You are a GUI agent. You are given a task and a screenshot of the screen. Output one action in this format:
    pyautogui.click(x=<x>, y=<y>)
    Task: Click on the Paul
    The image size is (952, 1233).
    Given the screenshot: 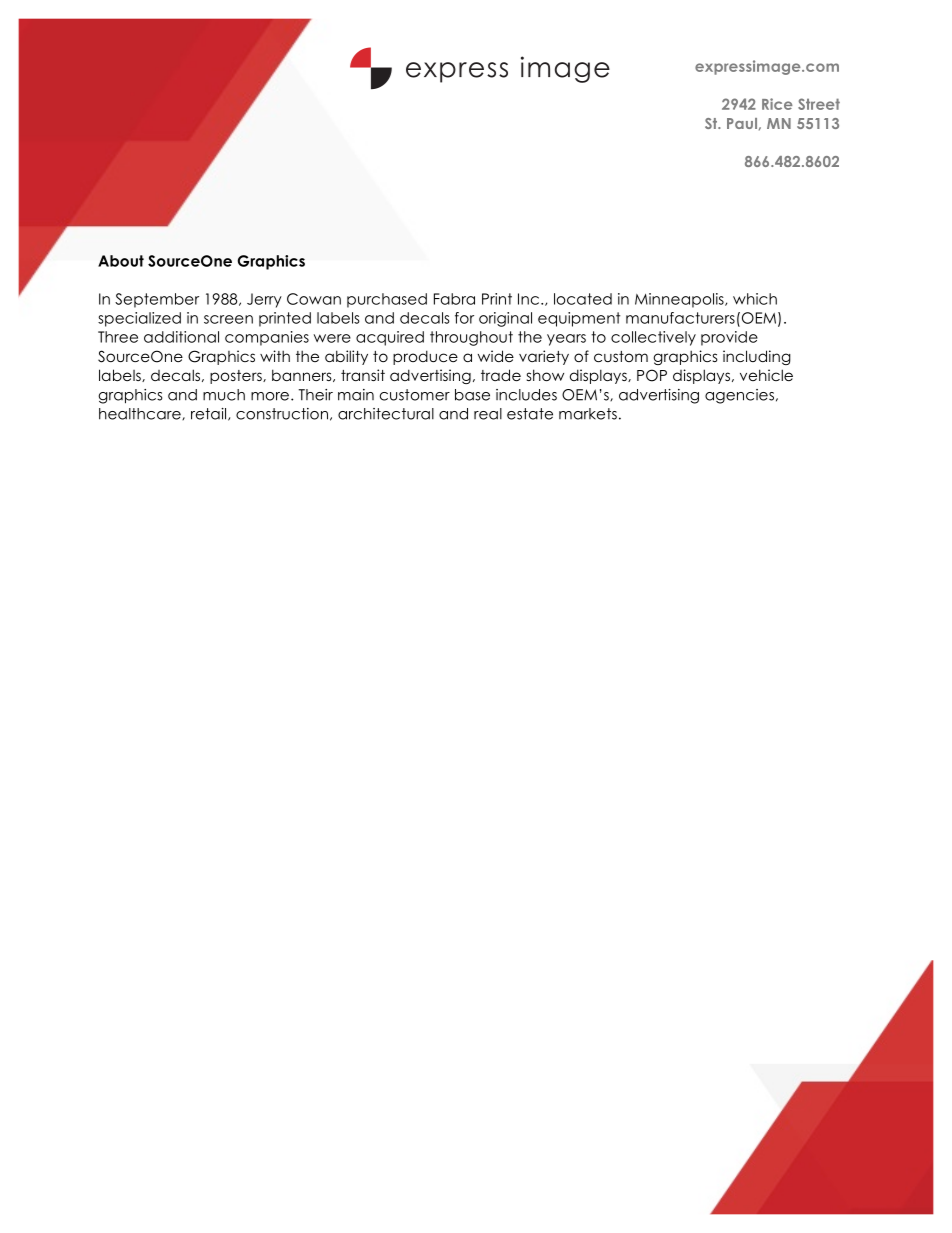 What is the action you would take?
    pyautogui.click(x=742, y=123)
